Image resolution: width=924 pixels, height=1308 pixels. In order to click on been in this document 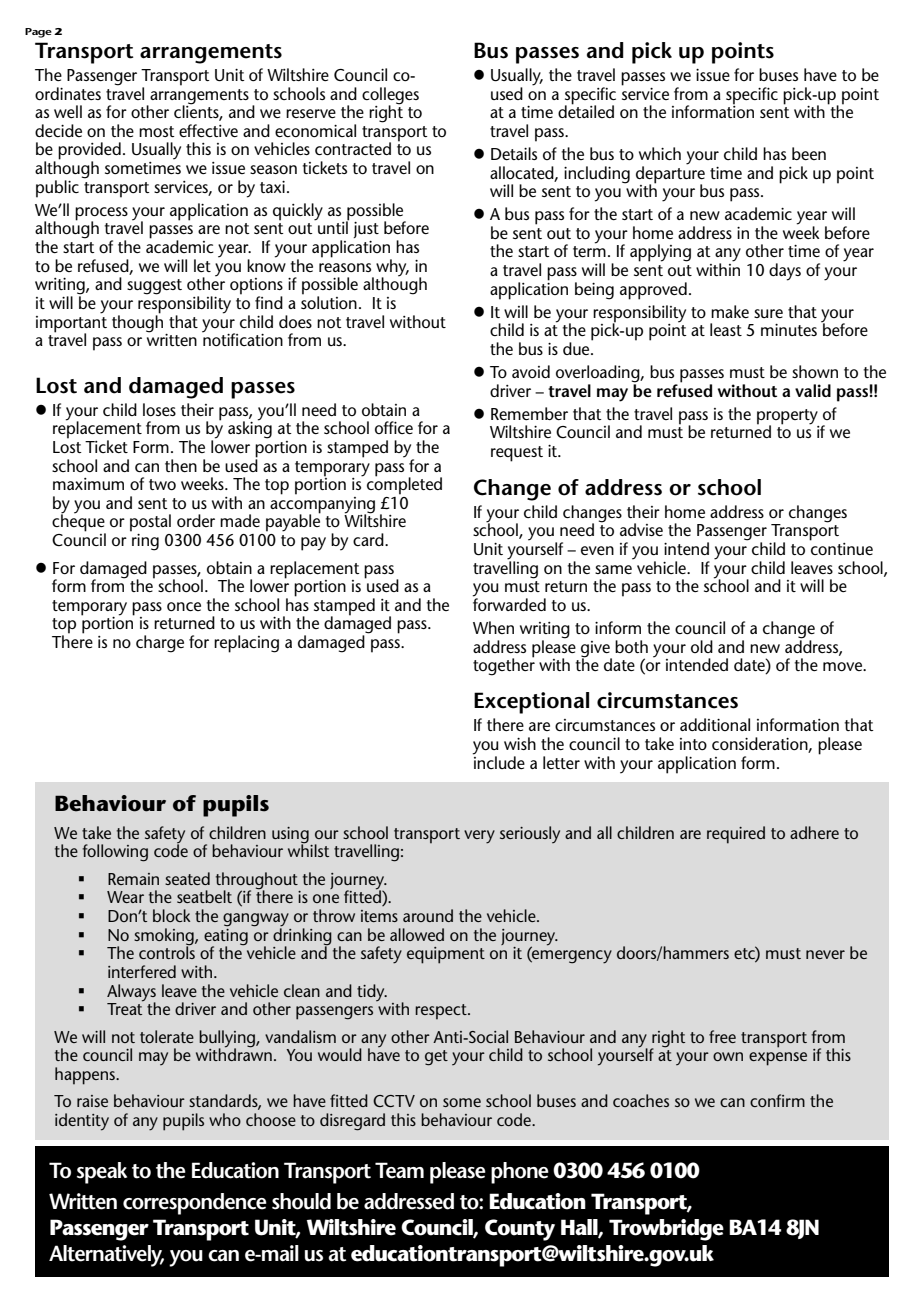, I will do `click(809, 153)`.
